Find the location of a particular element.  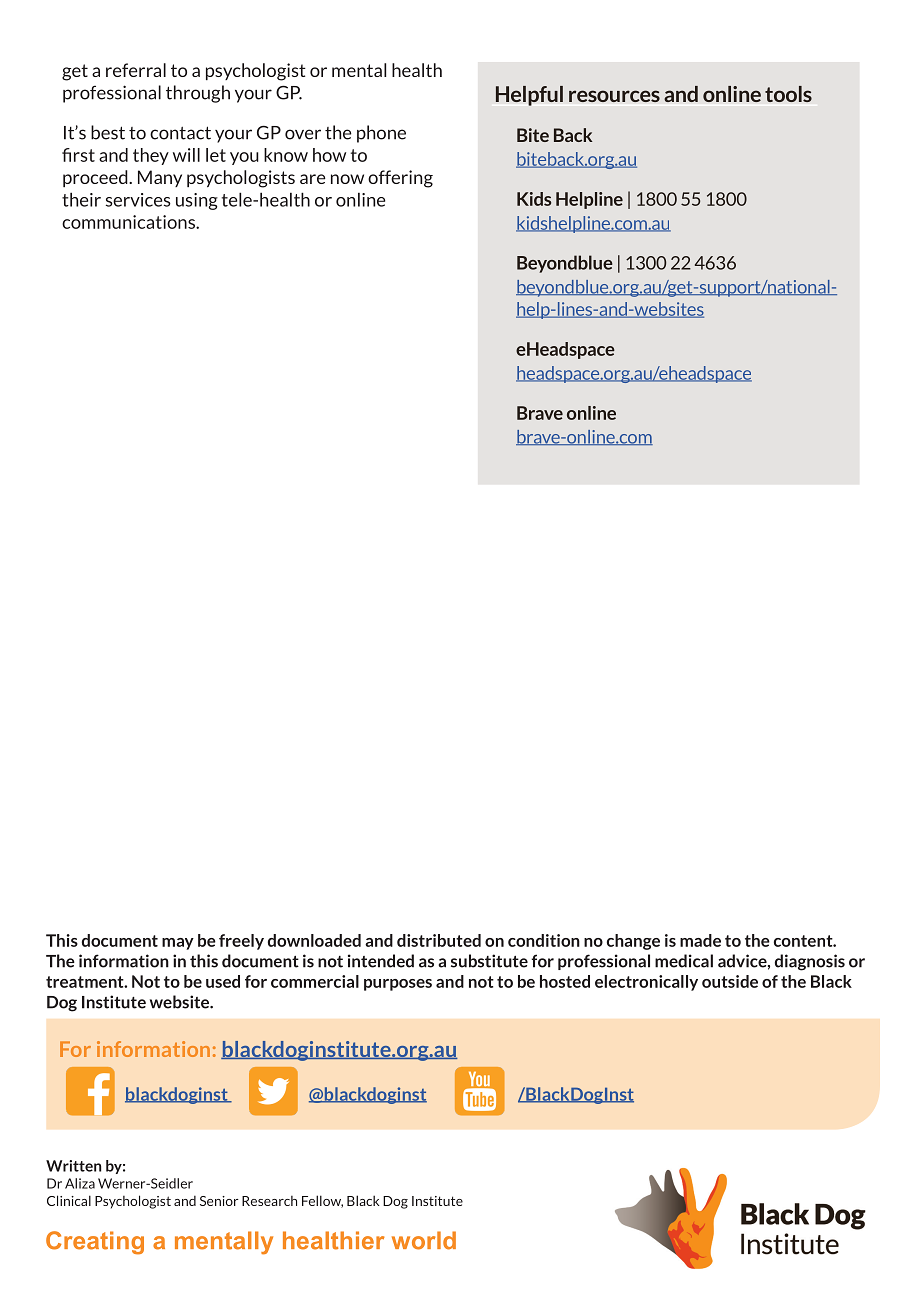

contact is located at coordinates (180, 133).
